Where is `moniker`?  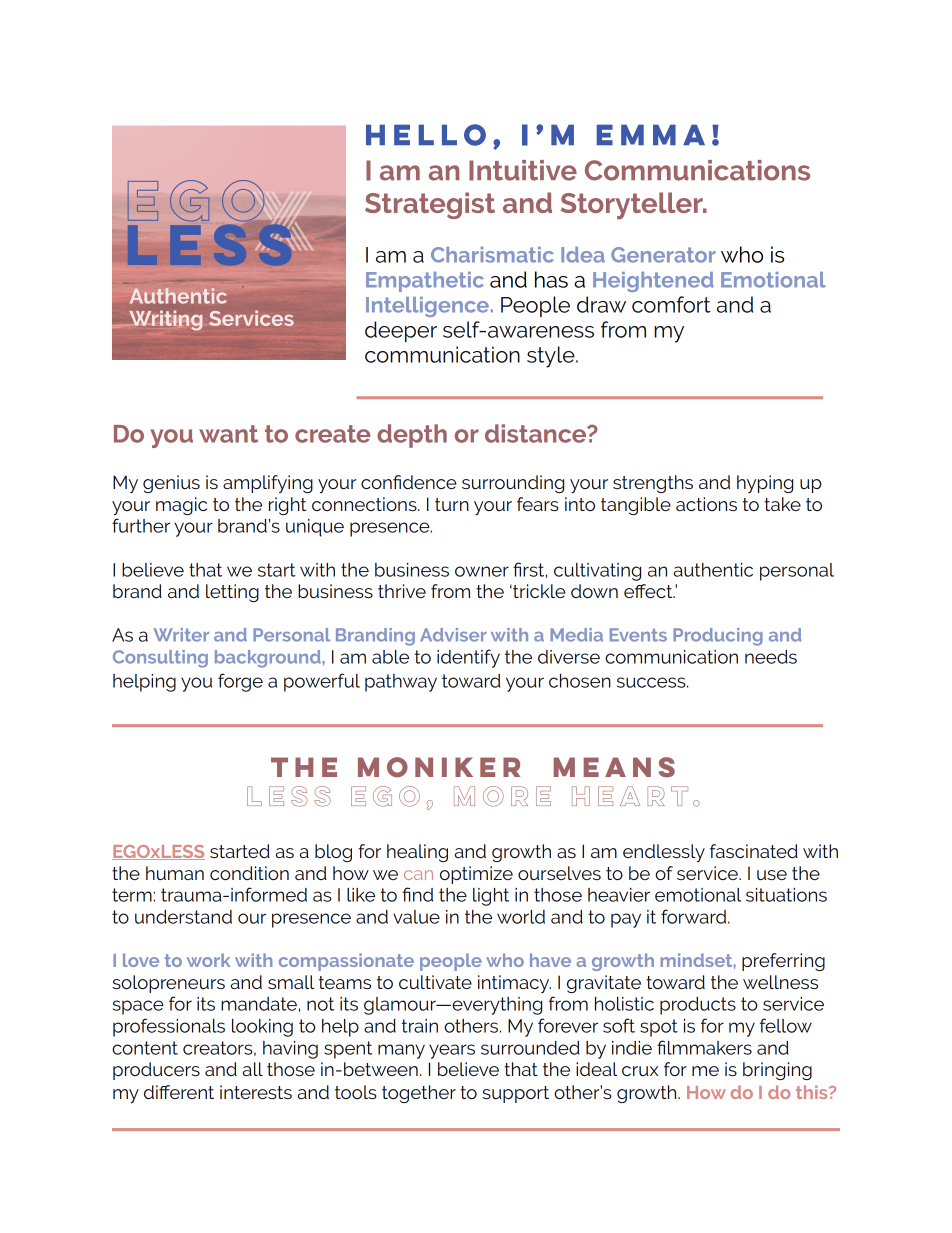
moniker is located at coordinates (439, 767).
